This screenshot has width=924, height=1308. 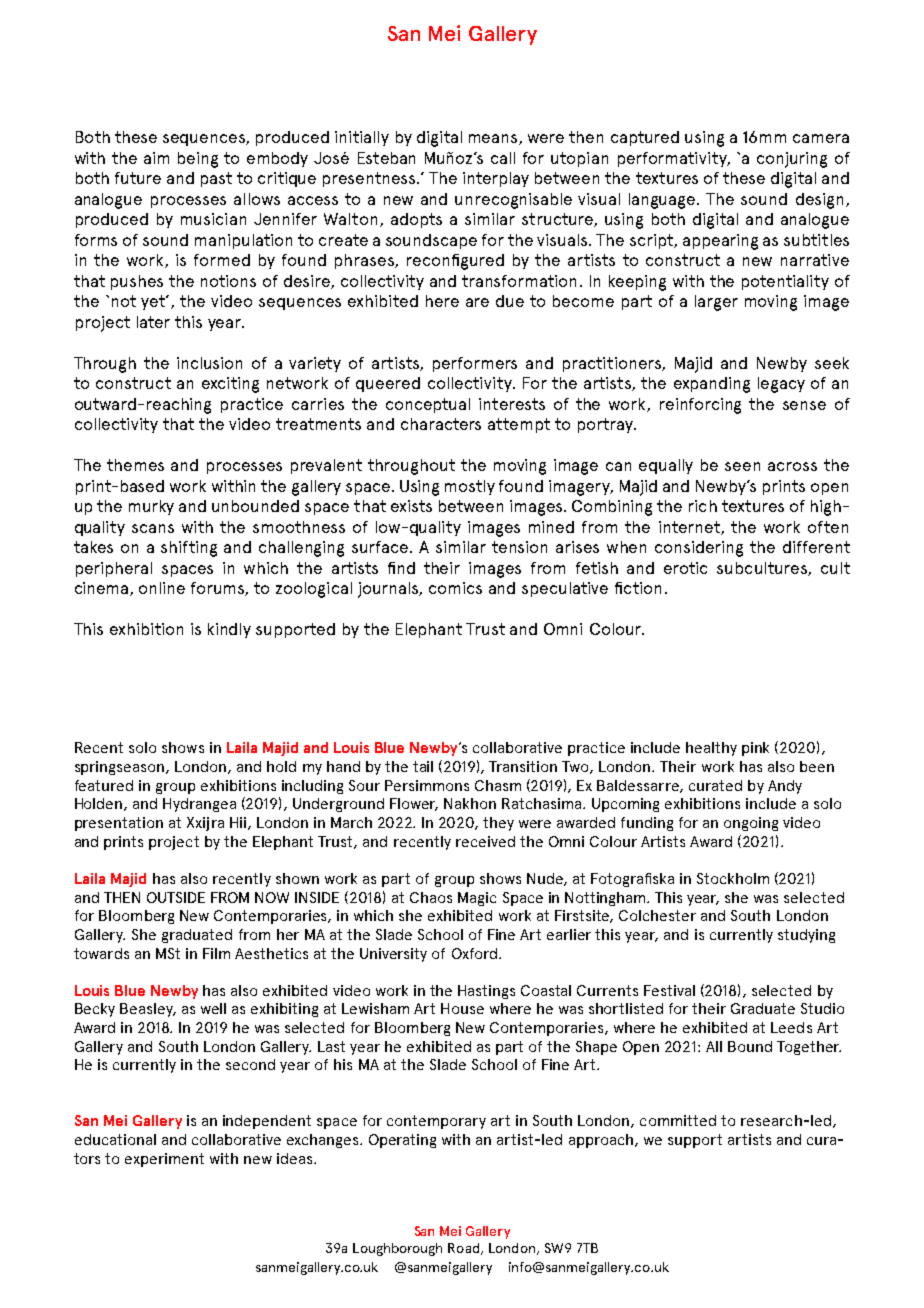 I want to click on experiment, so click(x=164, y=1160).
